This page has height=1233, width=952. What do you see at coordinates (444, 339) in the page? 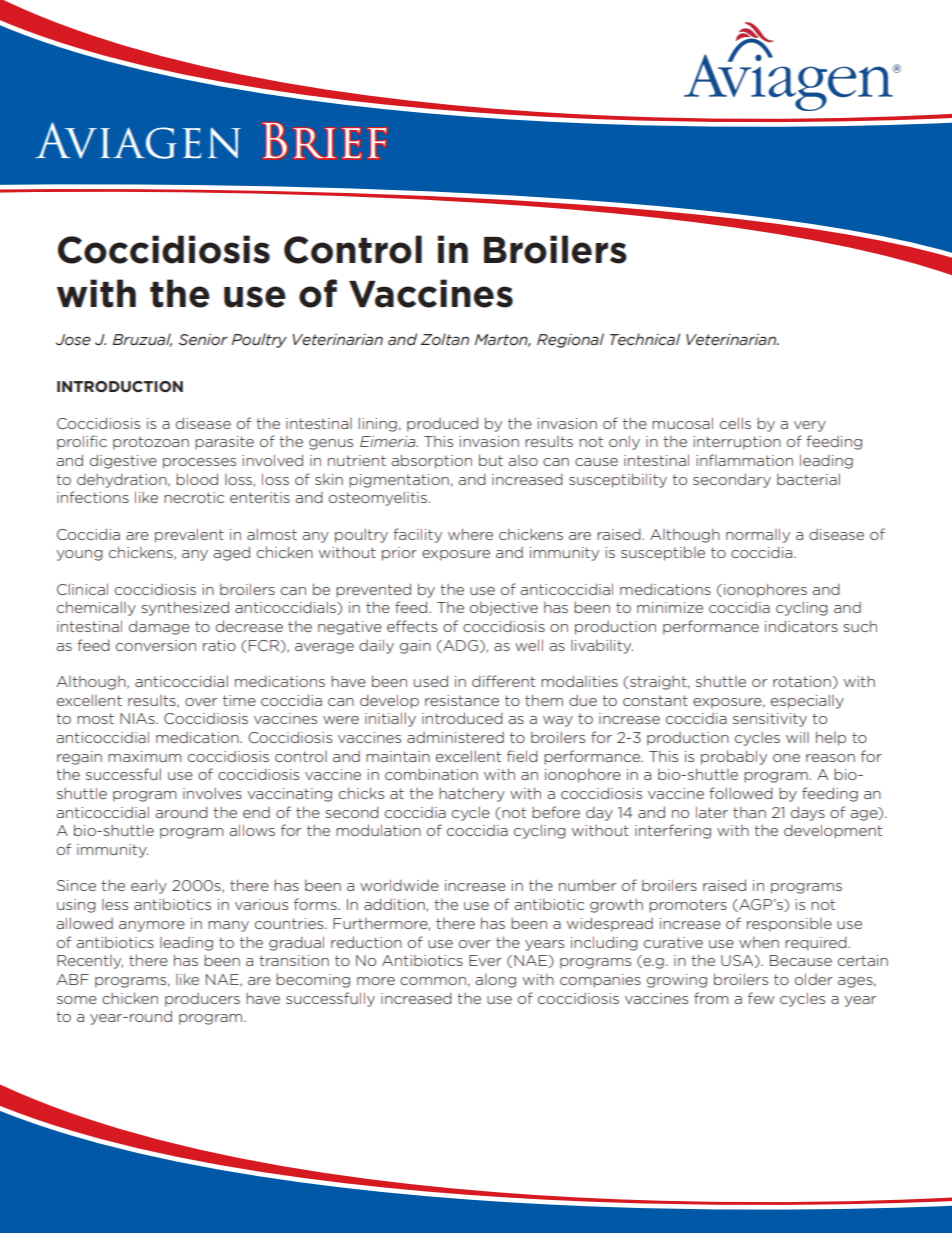
I see `Zoltan` at bounding box center [444, 339].
